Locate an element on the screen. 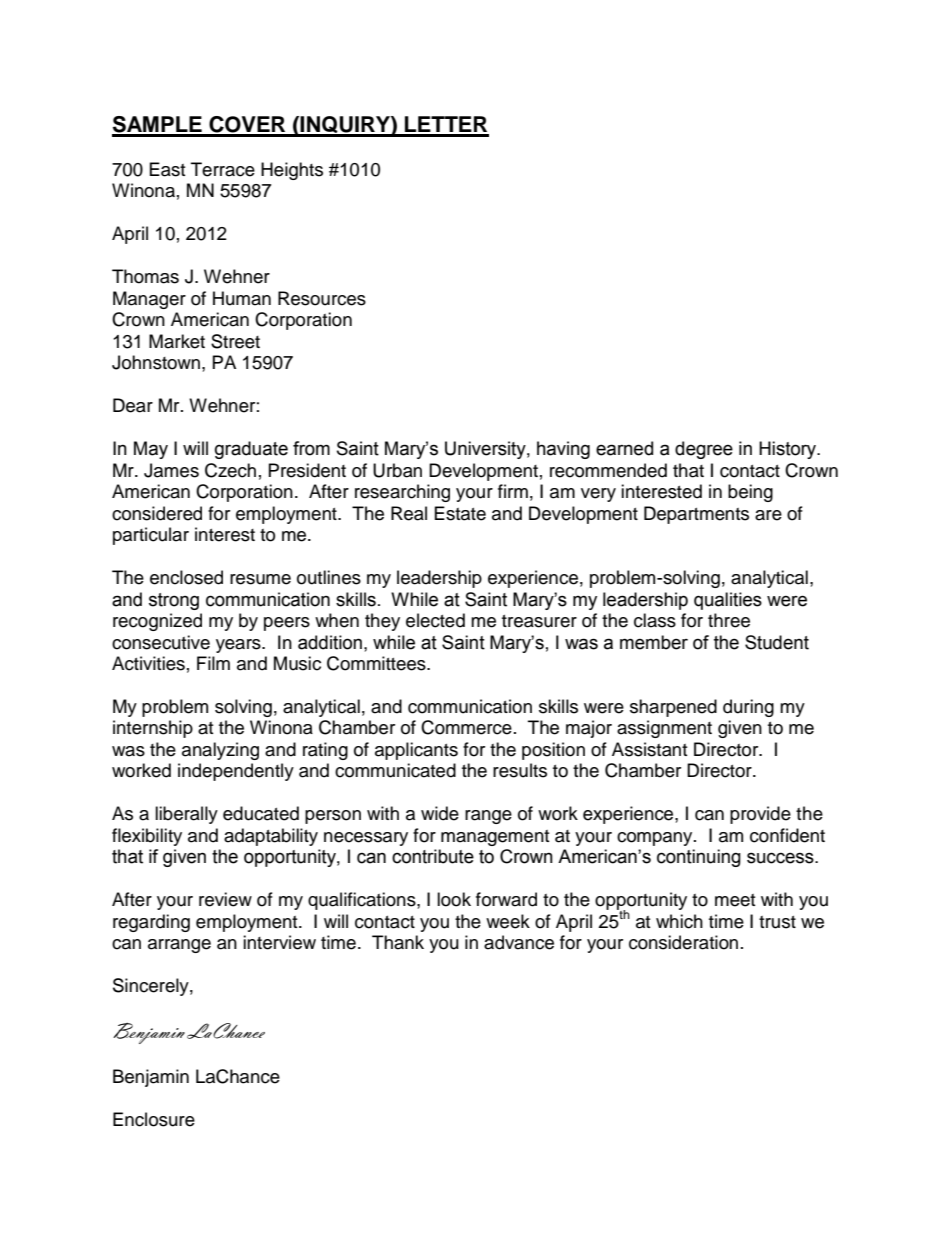 The height and width of the screenshot is (1233, 952). three is located at coordinates (729, 620).
